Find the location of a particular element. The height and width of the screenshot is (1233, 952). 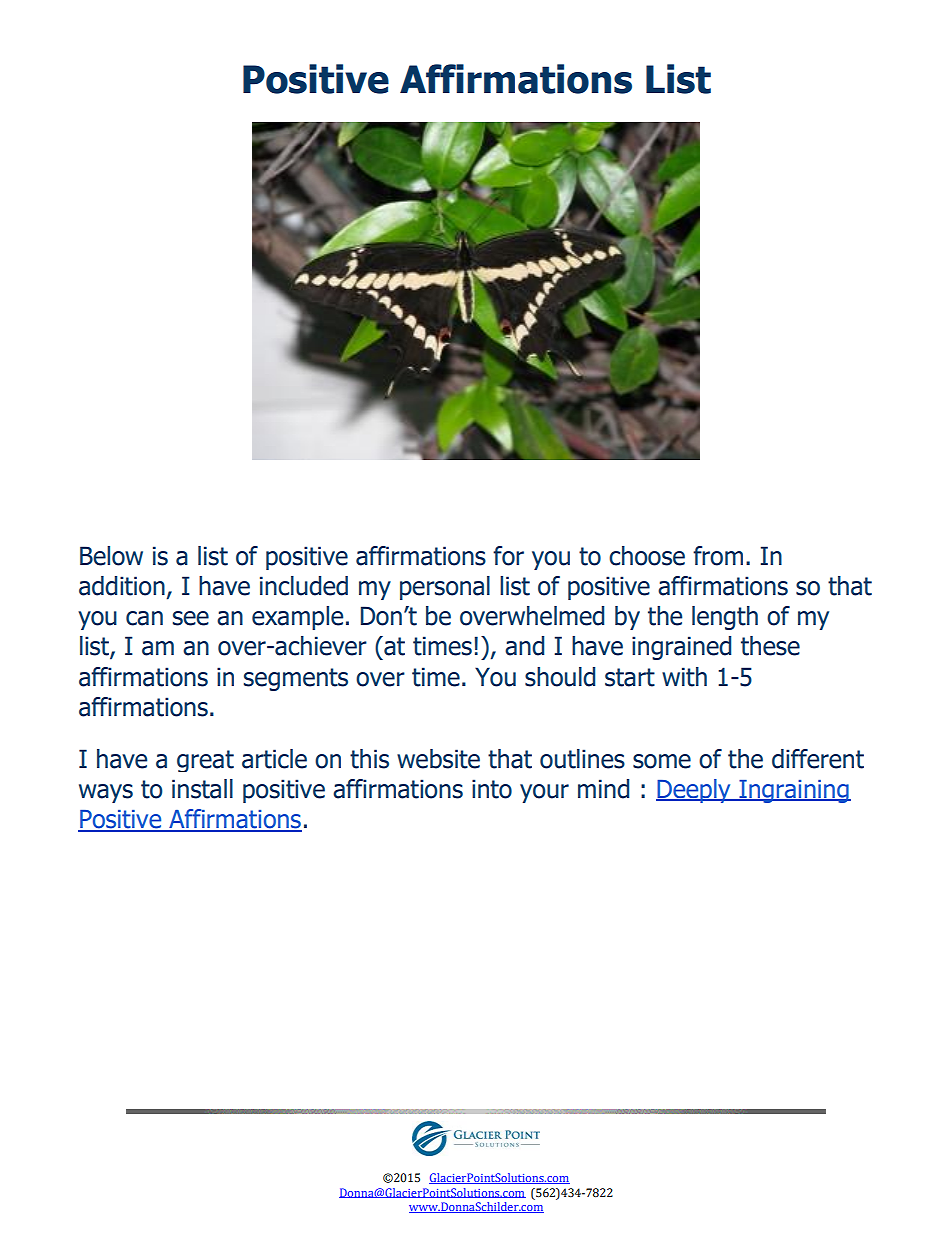

see is located at coordinates (191, 618).
